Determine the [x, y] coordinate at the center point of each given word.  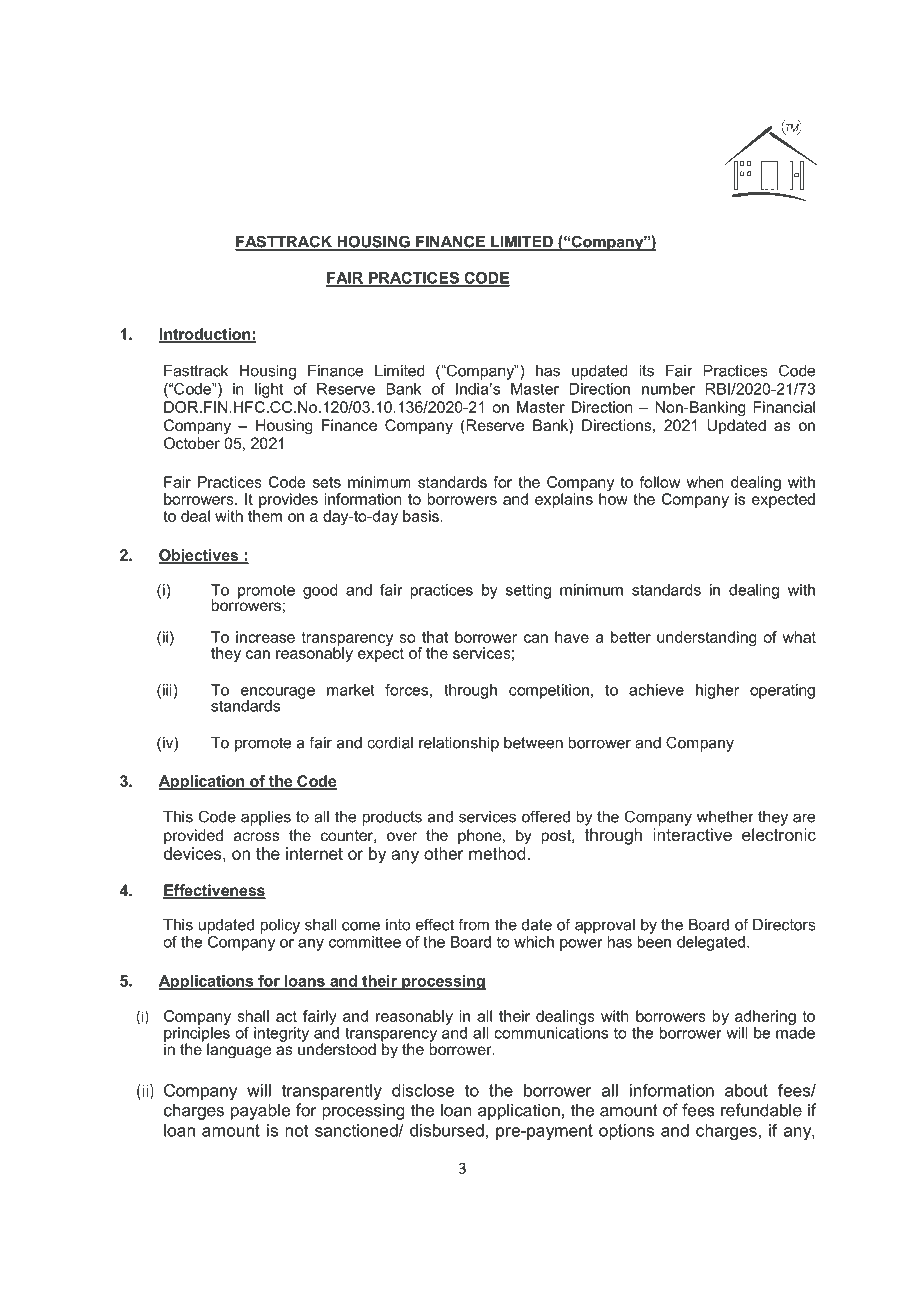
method [497, 853]
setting [528, 591]
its [647, 371]
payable [260, 1111]
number [668, 389]
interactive [692, 834]
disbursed [447, 1130]
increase [265, 637]
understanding [707, 638]
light [269, 390]
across [257, 836]
